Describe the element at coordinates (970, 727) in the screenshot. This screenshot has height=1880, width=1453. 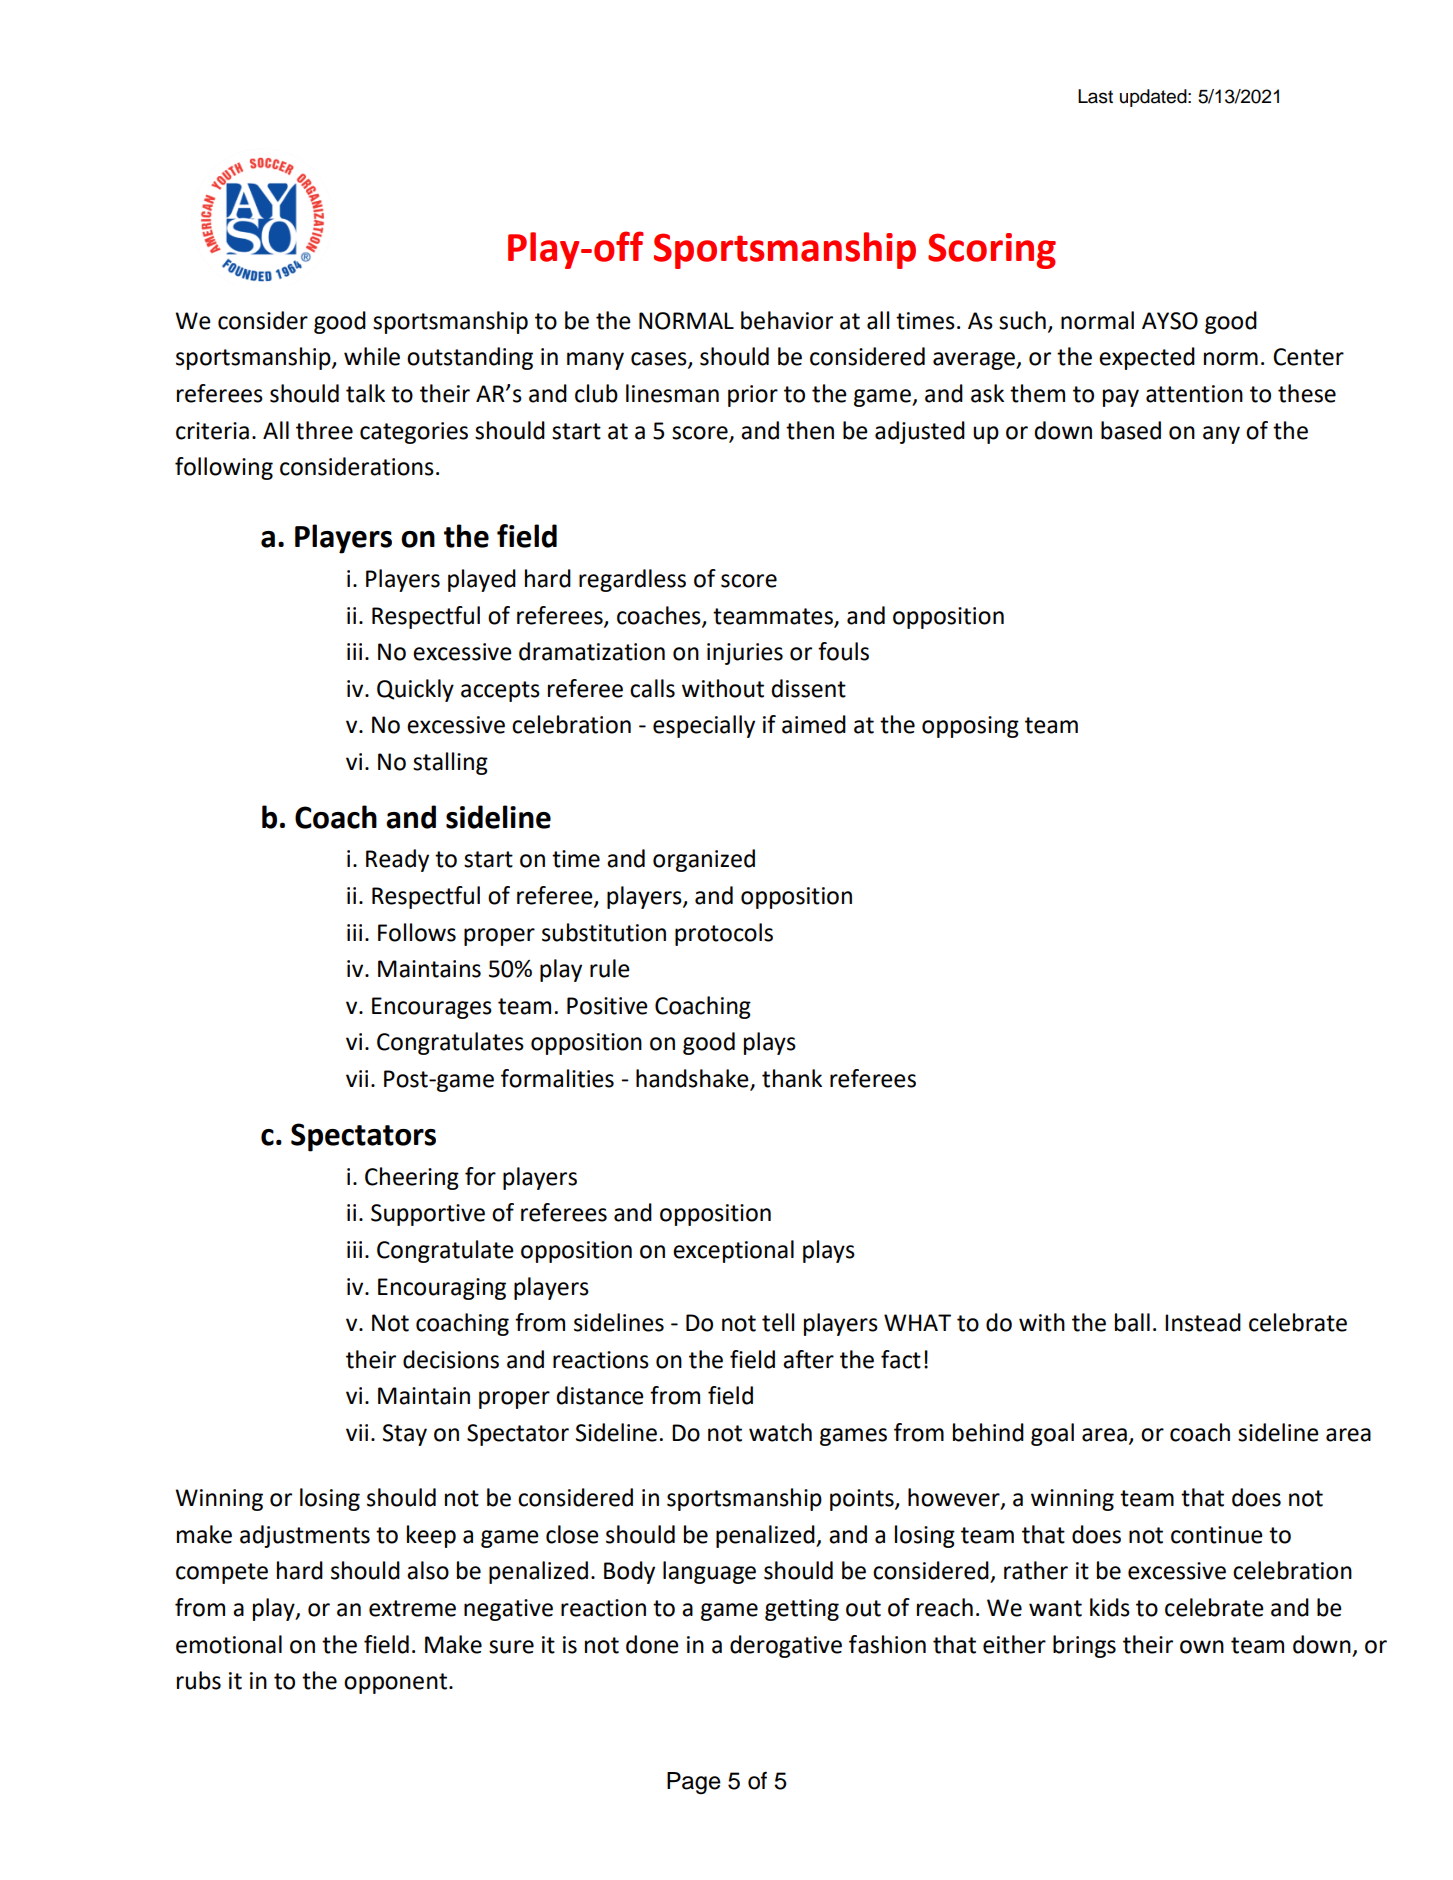
I see `opposing` at that location.
